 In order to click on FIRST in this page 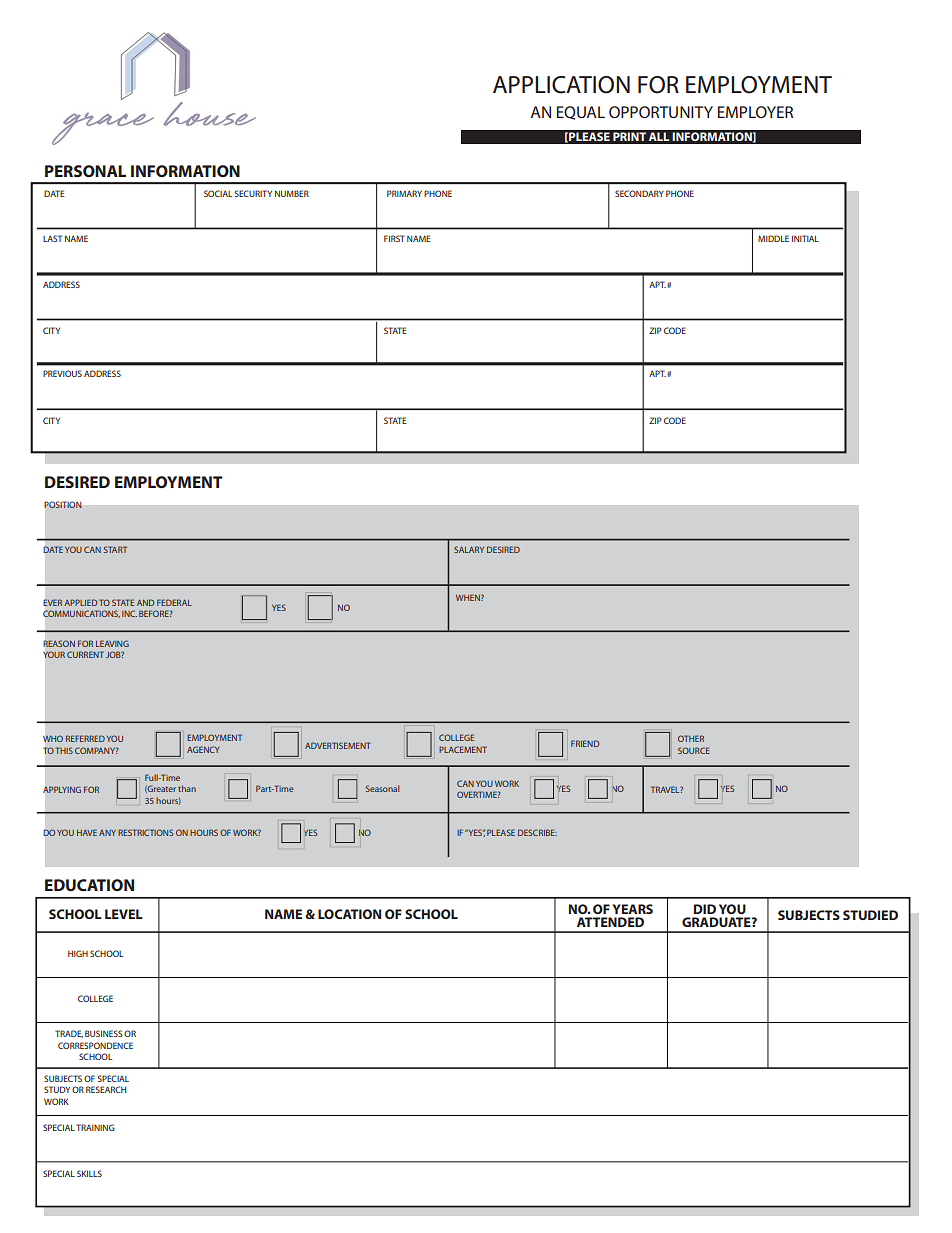, I will do `click(394, 238)`.
